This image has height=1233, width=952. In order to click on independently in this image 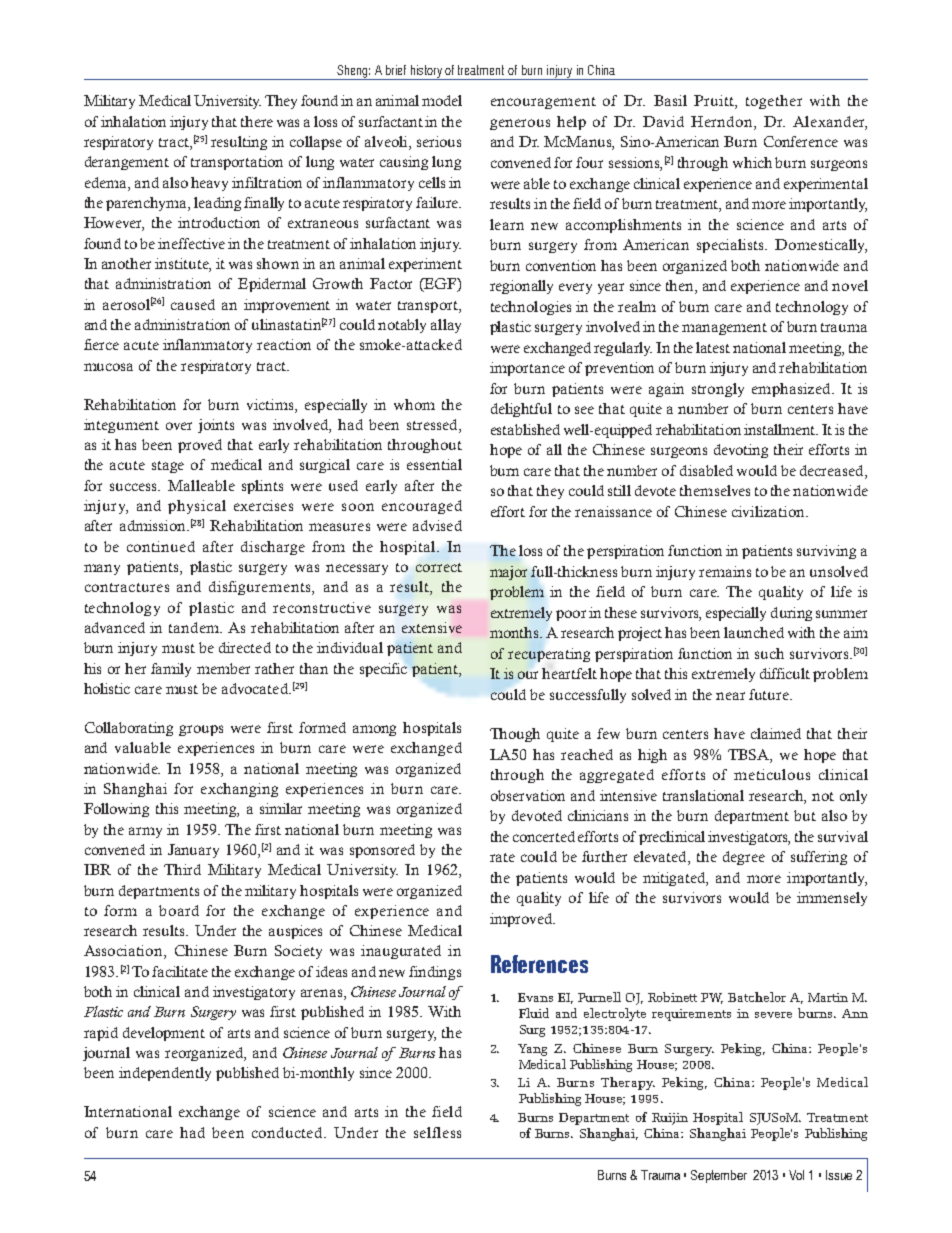, I will do `click(165, 1074)`.
